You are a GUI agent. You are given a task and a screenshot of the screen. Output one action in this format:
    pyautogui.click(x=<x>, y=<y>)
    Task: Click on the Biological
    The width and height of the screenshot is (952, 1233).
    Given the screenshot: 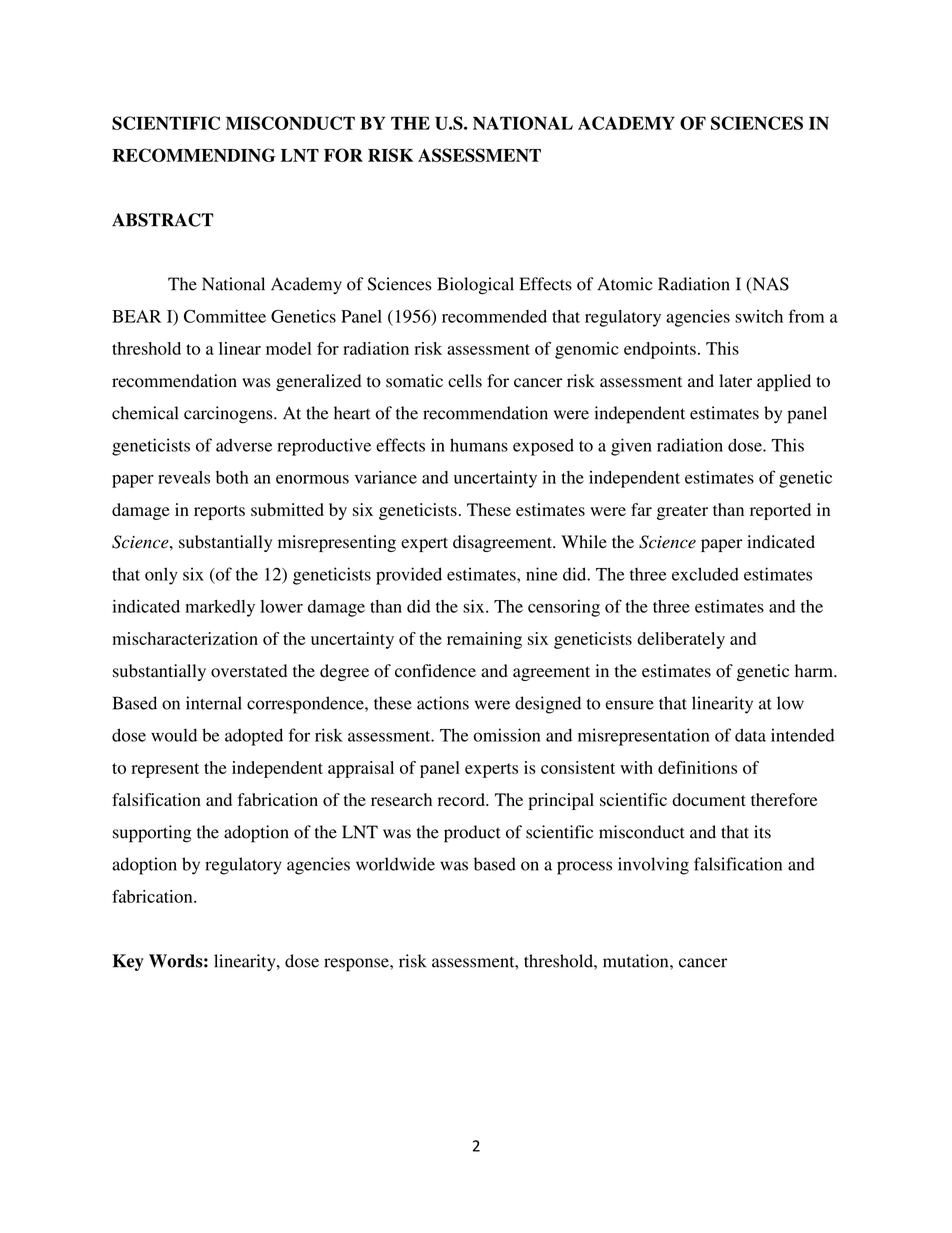 What is the action you would take?
    pyautogui.click(x=475, y=286)
